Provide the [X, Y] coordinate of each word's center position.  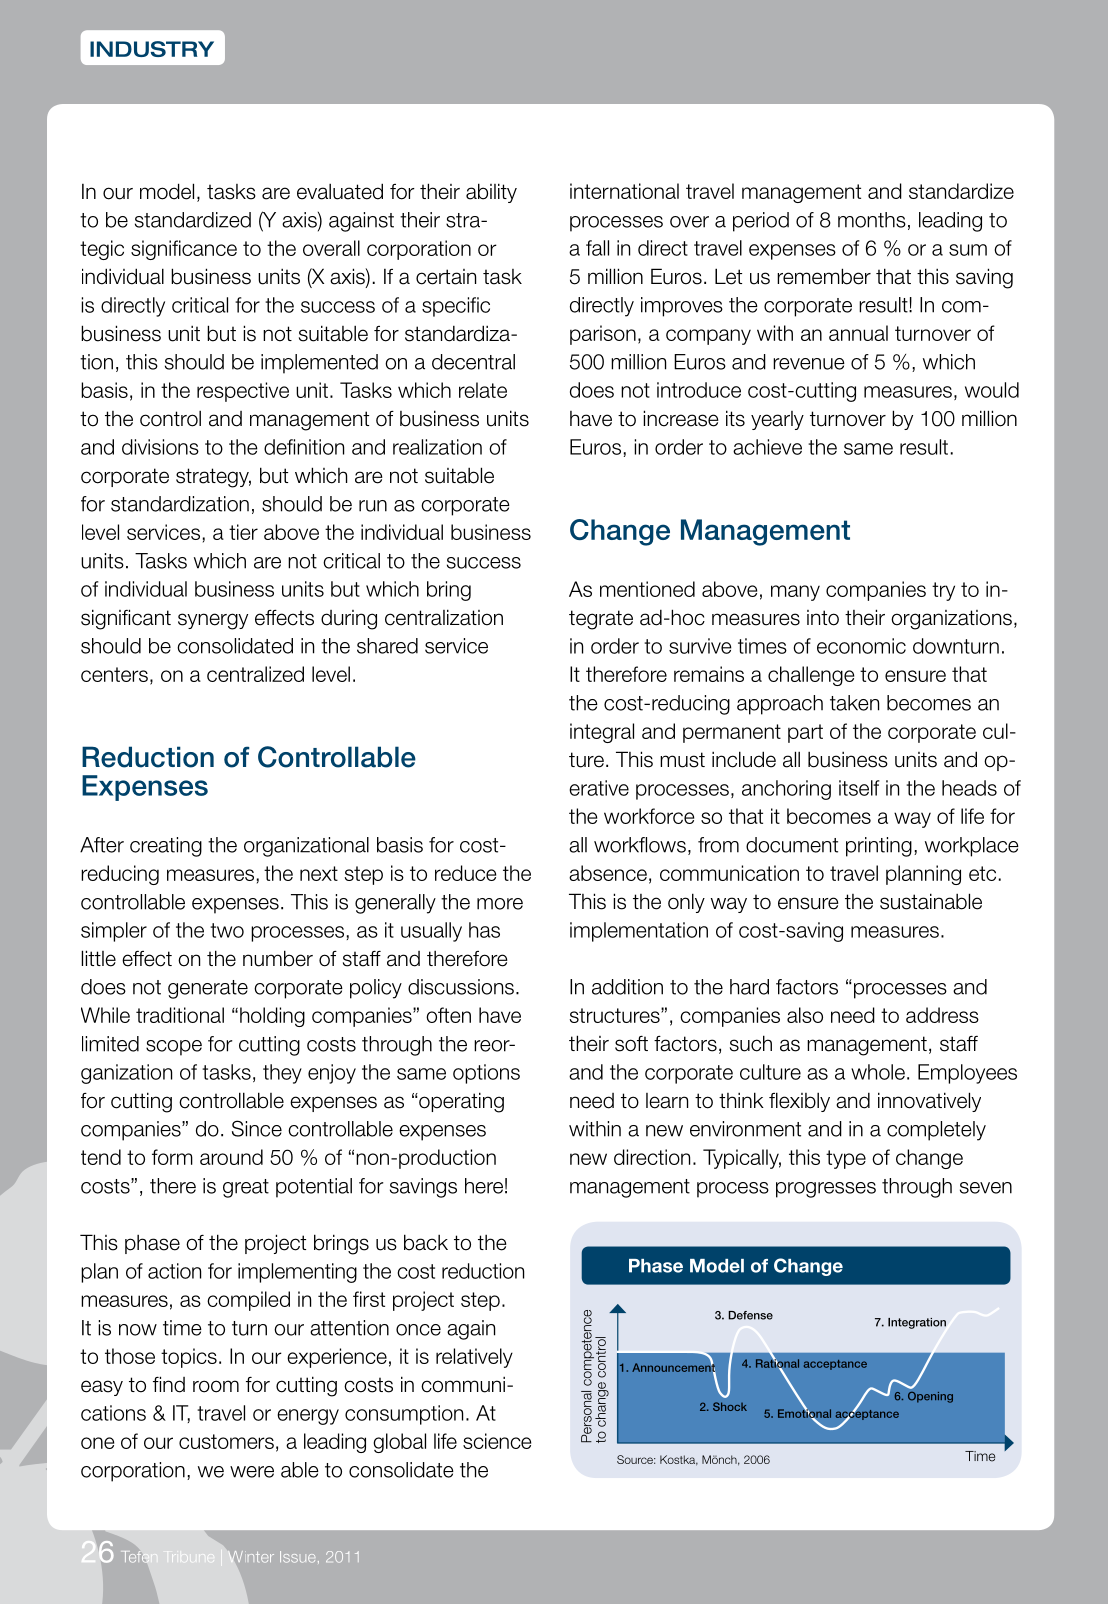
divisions [160, 447]
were [252, 1472]
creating [166, 847]
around [231, 1157]
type [846, 1159]
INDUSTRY [152, 49]
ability [491, 193]
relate [483, 390]
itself [859, 788]
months [872, 220]
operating [460, 1102]
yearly [777, 420]
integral [602, 733]
